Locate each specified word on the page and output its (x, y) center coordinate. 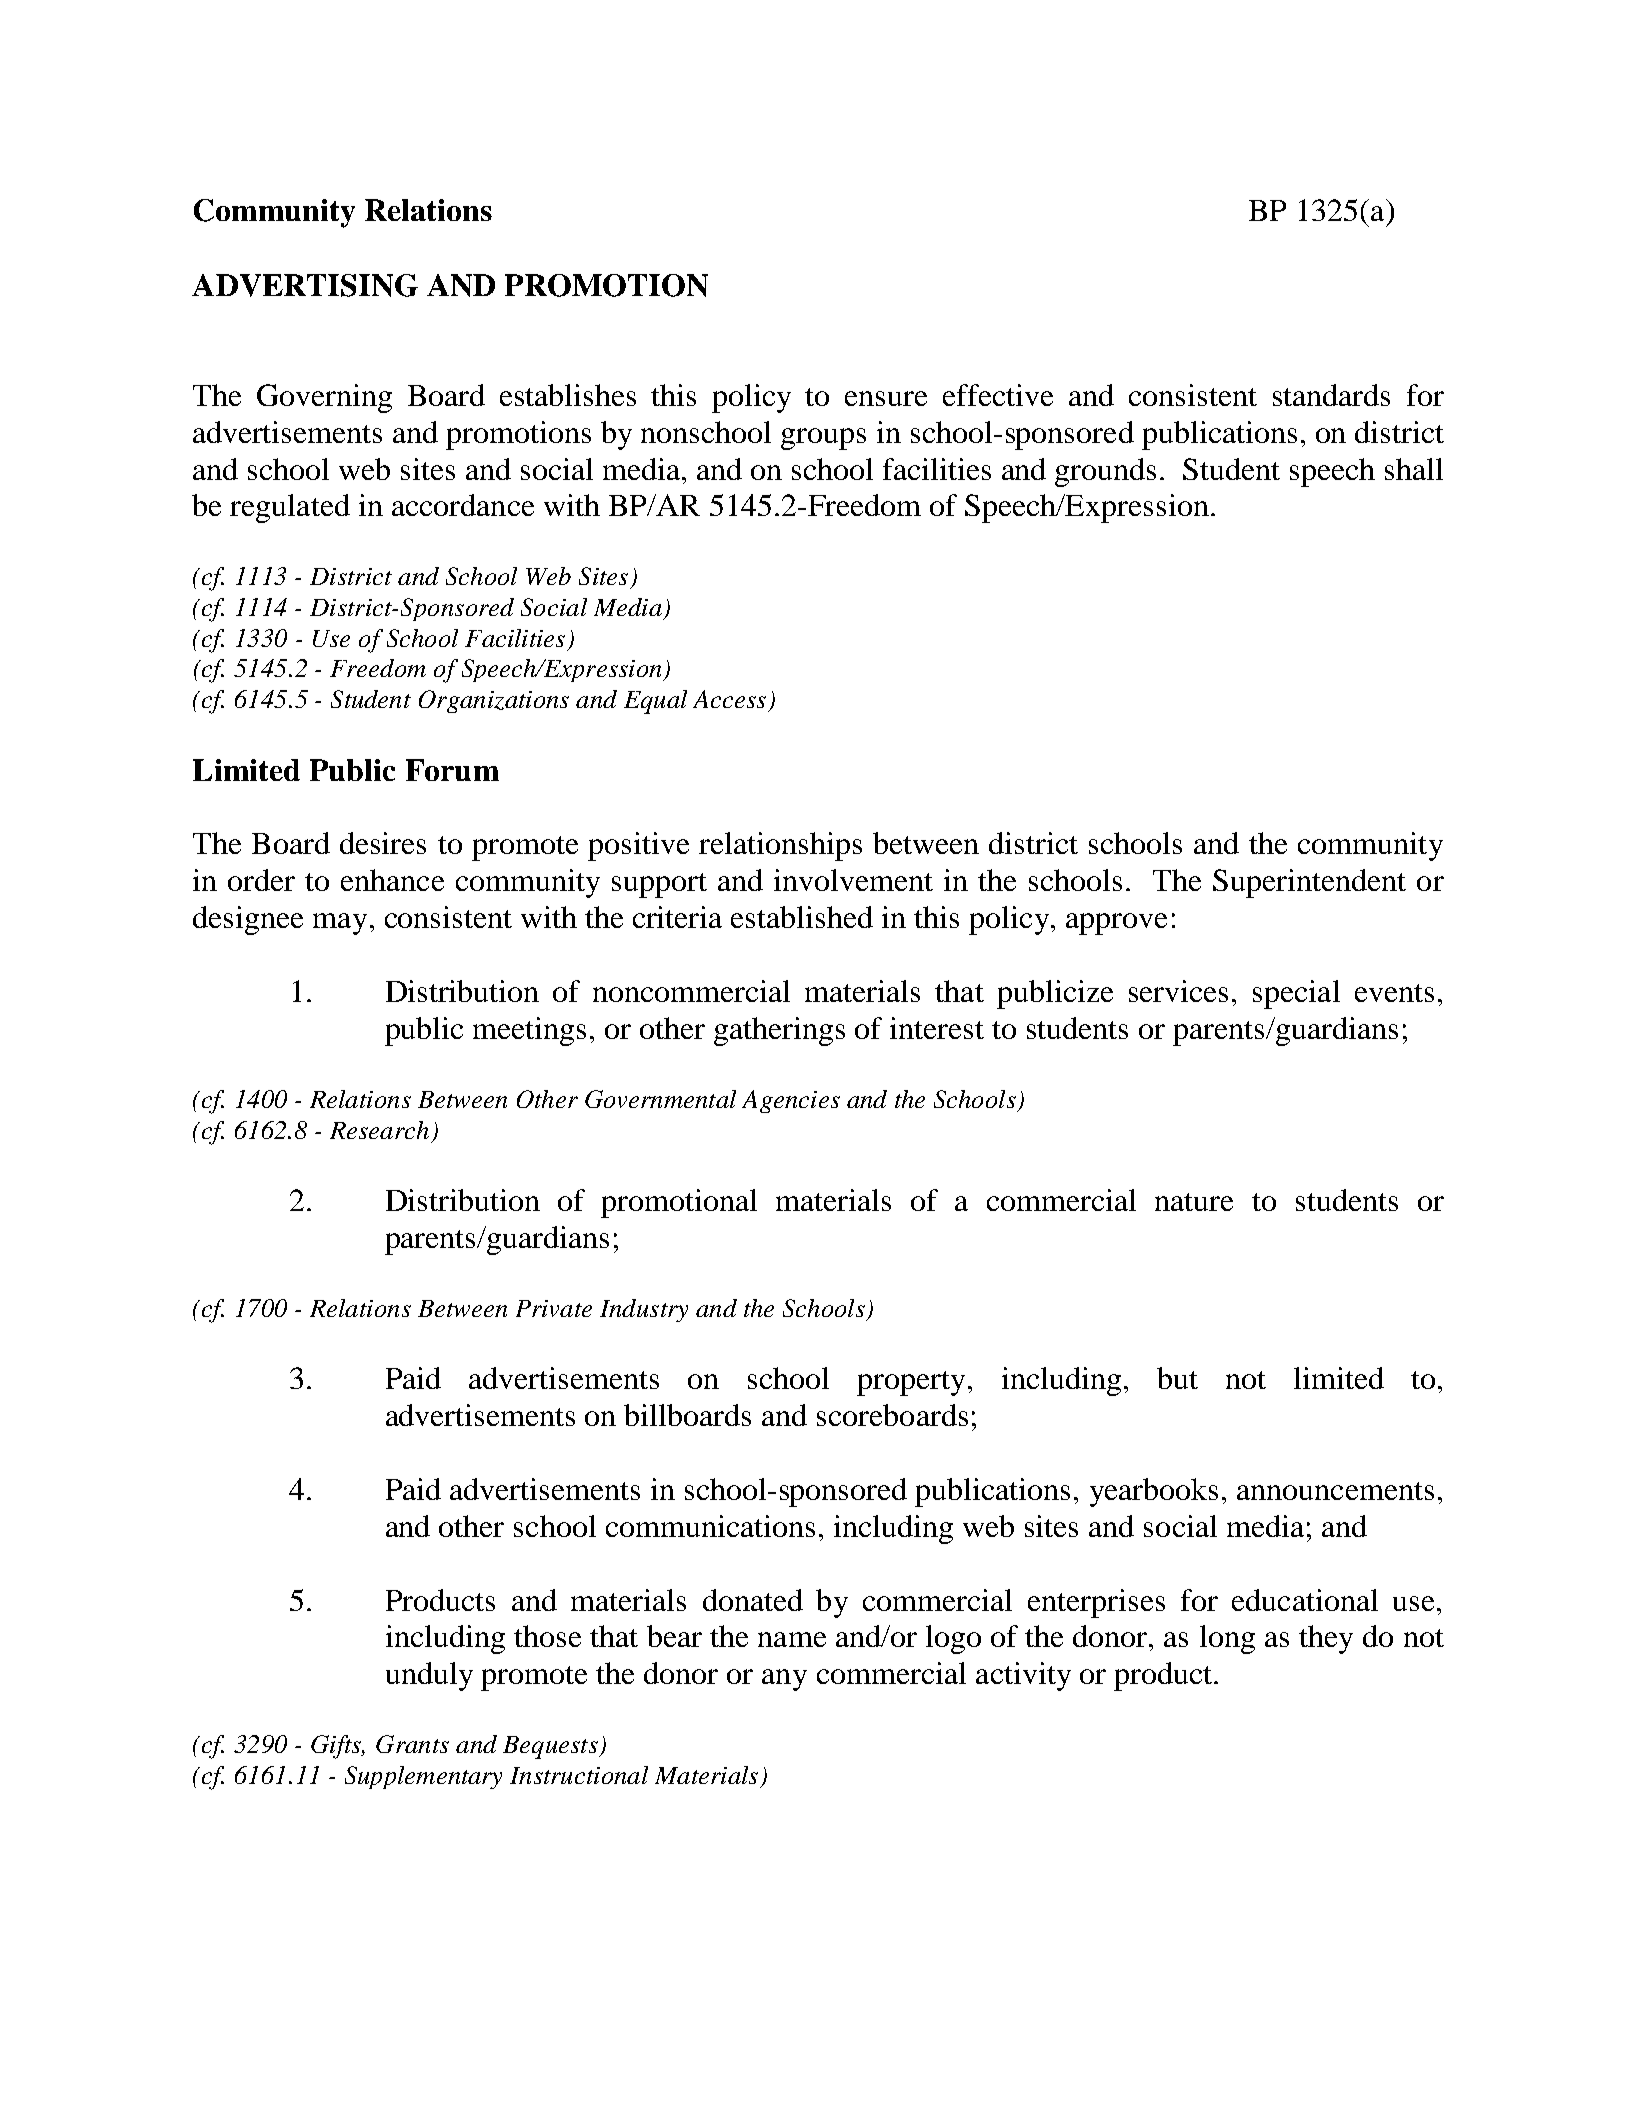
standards (1331, 395)
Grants (412, 1744)
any (784, 1680)
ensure (886, 398)
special (1296, 994)
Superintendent (1309, 883)
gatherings (779, 1031)
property (911, 1383)
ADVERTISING (305, 285)
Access (729, 699)
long (1227, 1639)
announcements (1335, 1491)
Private (554, 1308)
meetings (529, 1031)
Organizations (494, 701)
